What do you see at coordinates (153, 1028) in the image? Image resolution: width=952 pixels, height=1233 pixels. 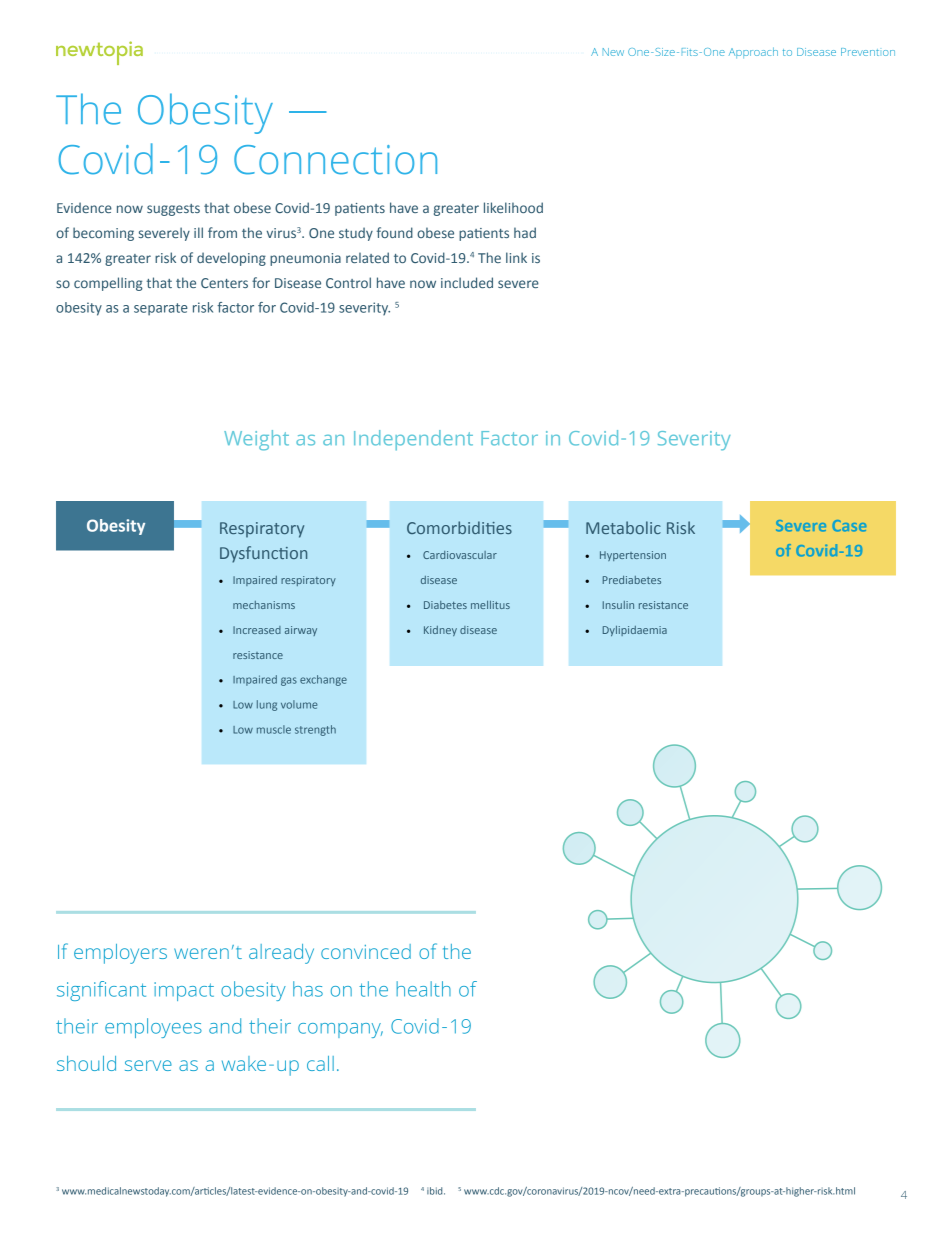 I see `employees` at bounding box center [153, 1028].
